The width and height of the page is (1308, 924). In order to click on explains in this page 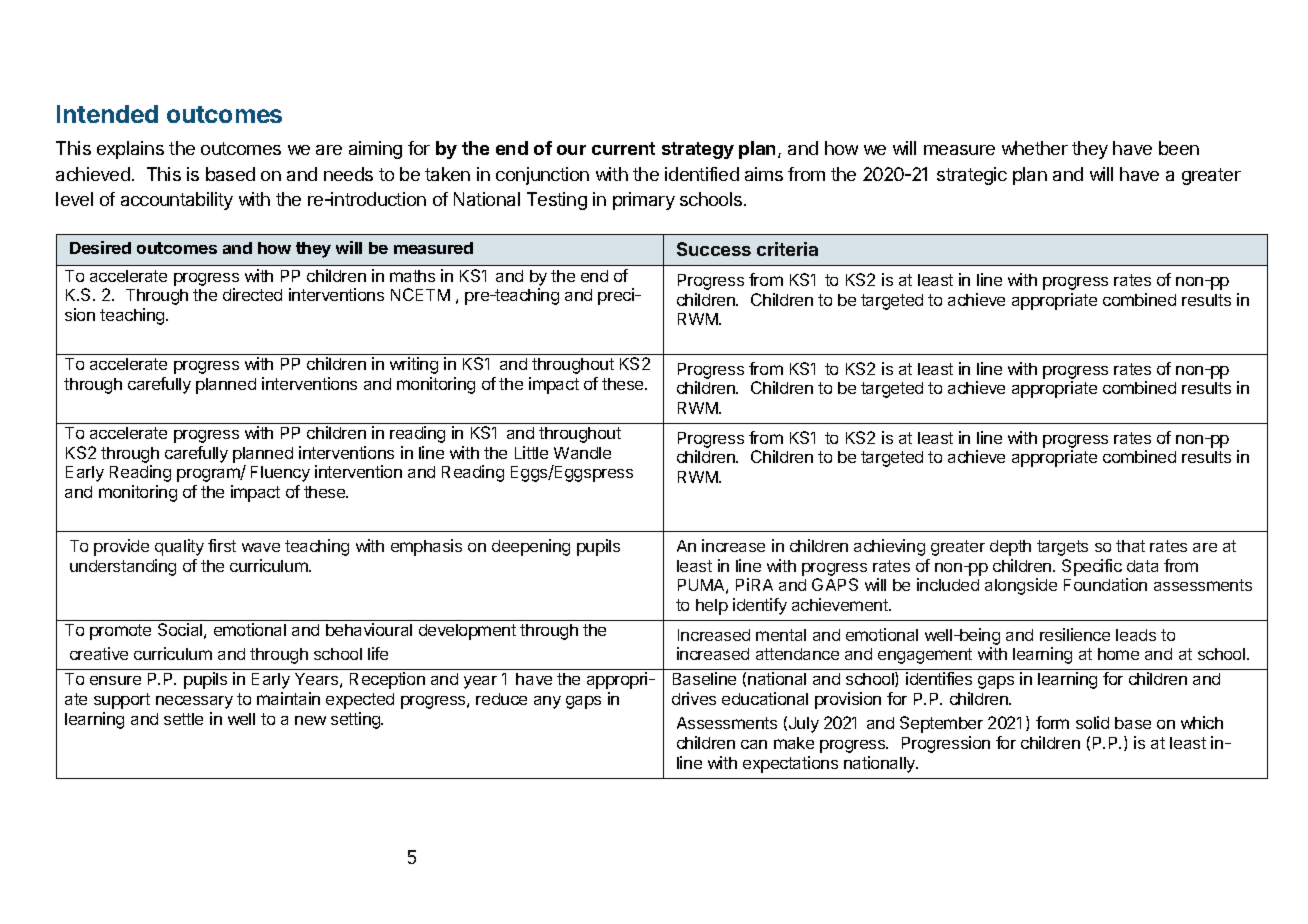, I will do `click(130, 150)`.
